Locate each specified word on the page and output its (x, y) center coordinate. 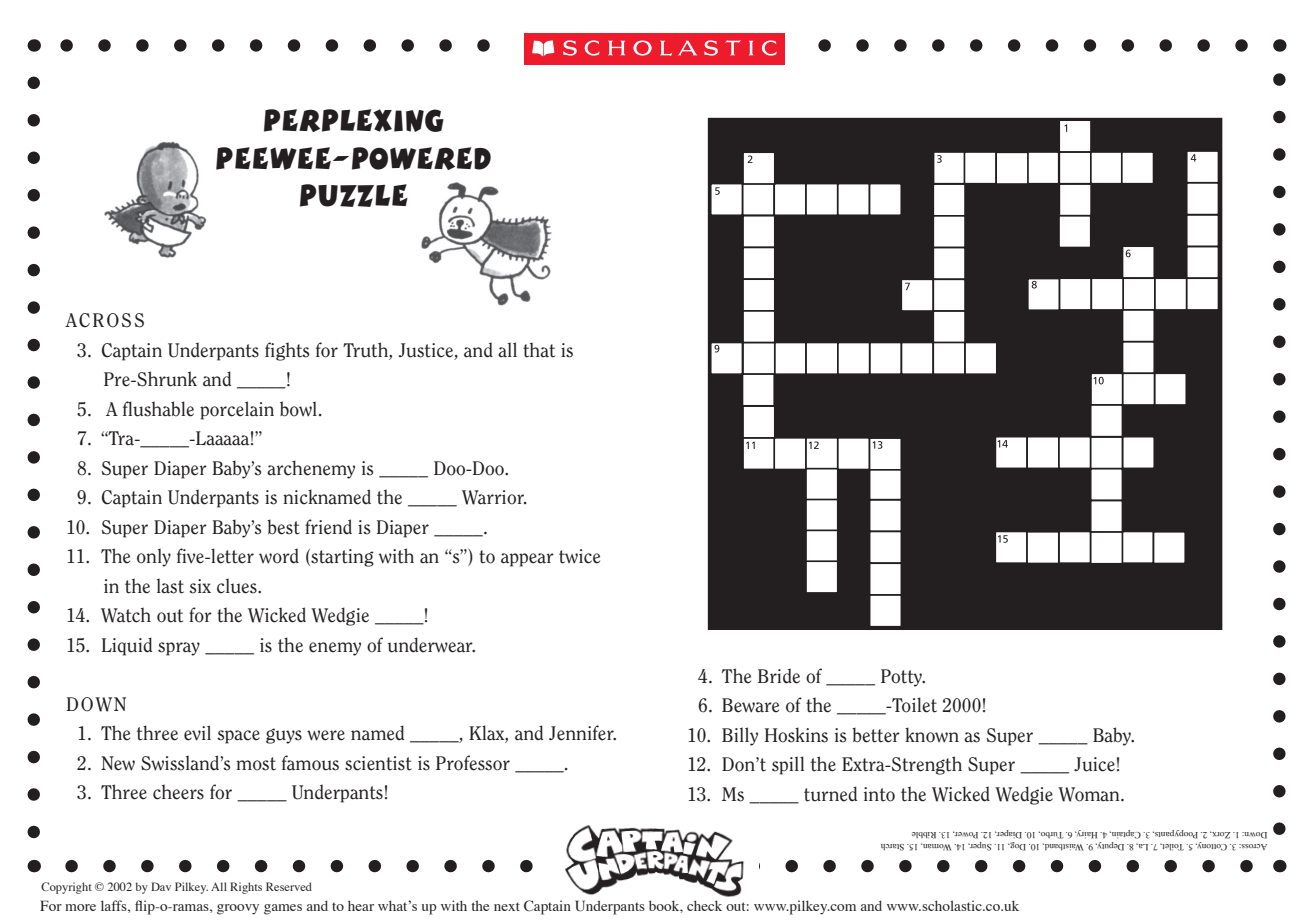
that (539, 350)
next (507, 906)
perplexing (354, 120)
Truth (366, 351)
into (879, 794)
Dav (161, 886)
